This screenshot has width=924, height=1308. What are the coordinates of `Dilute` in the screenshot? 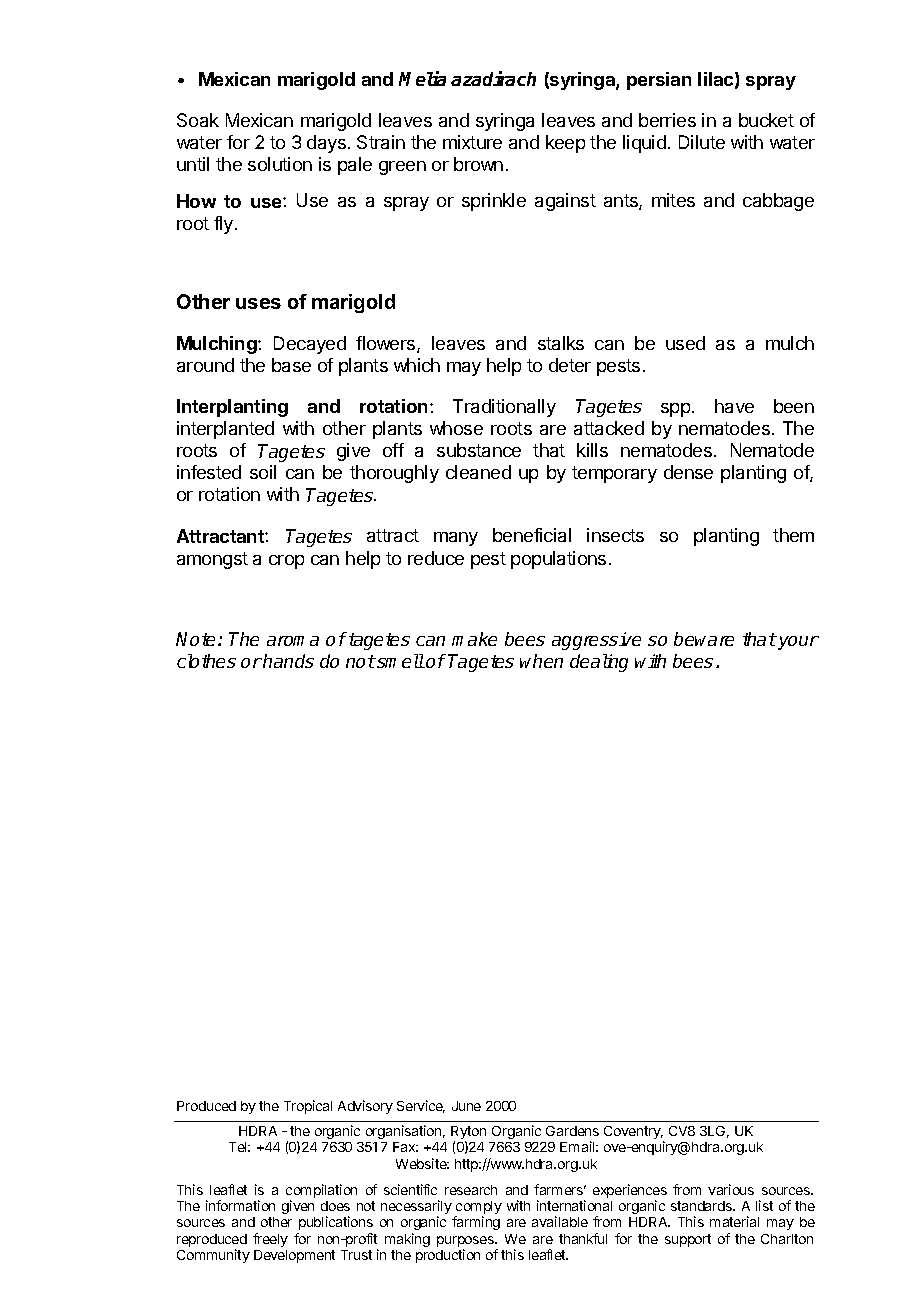 It's located at (702, 142).
